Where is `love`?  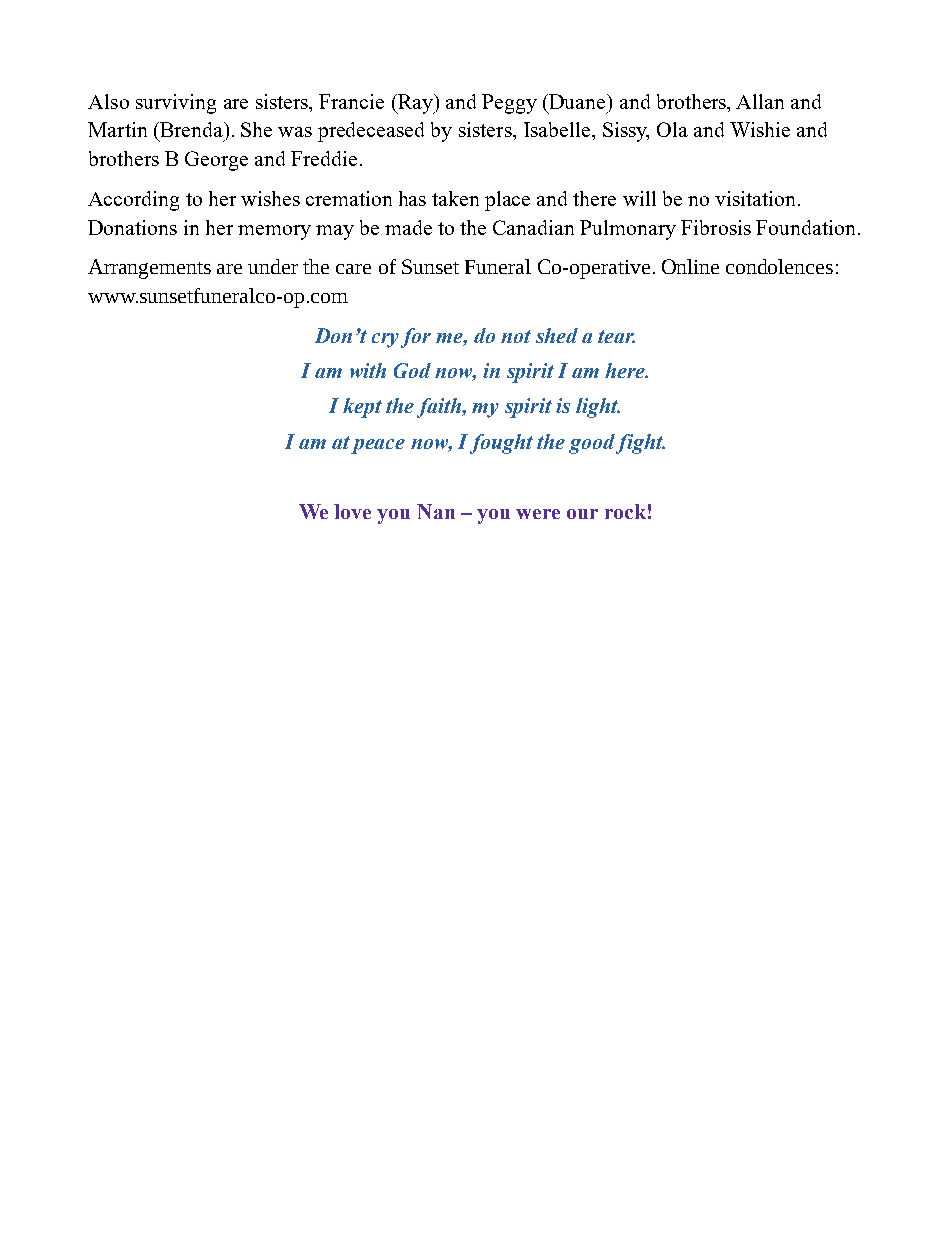 love is located at coordinates (352, 511).
